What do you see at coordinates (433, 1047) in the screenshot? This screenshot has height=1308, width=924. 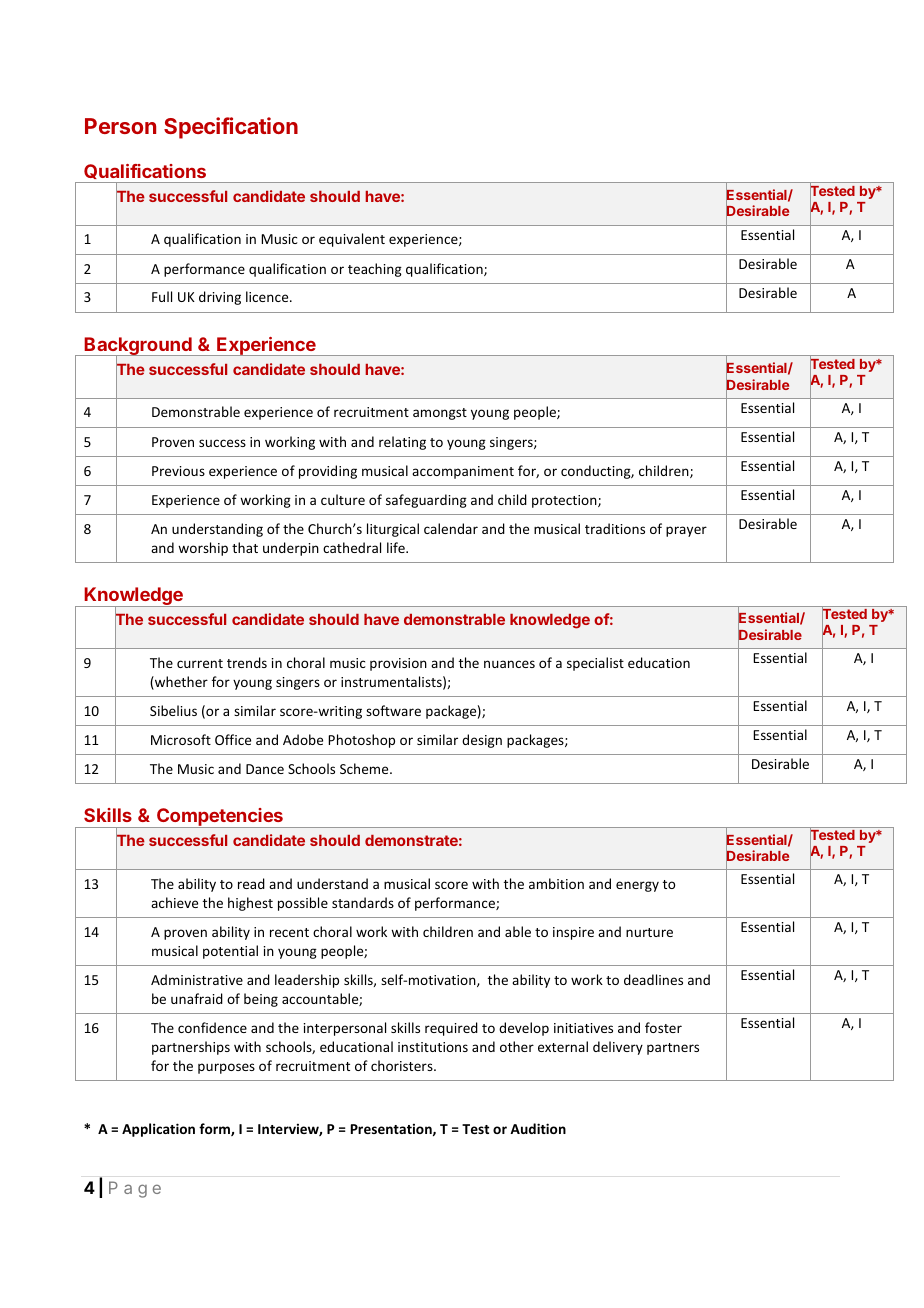 I see `institutions` at bounding box center [433, 1047].
